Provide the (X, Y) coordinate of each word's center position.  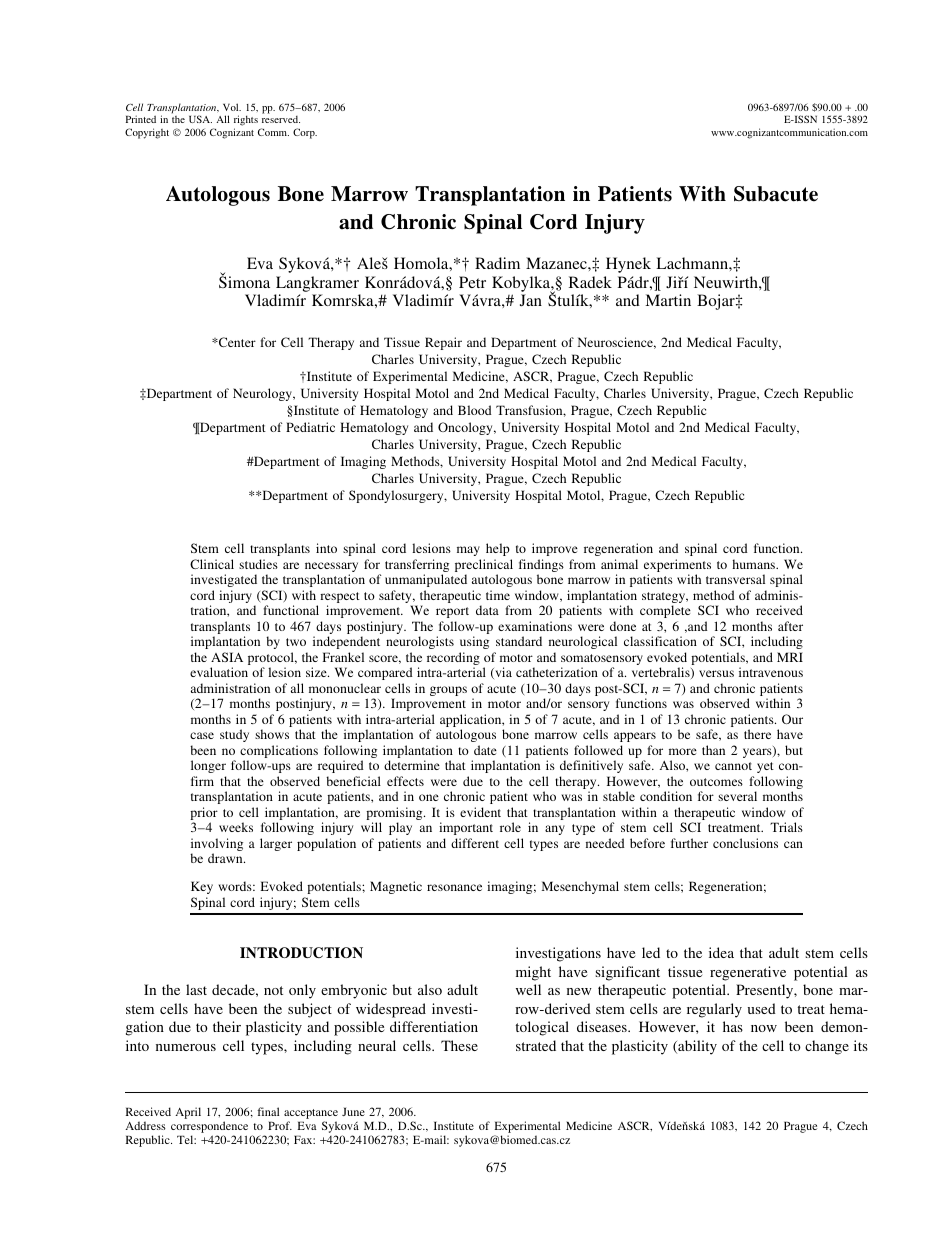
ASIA (227, 657)
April (188, 1113)
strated (536, 1045)
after (790, 626)
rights (246, 122)
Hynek (628, 265)
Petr (472, 282)
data (487, 610)
